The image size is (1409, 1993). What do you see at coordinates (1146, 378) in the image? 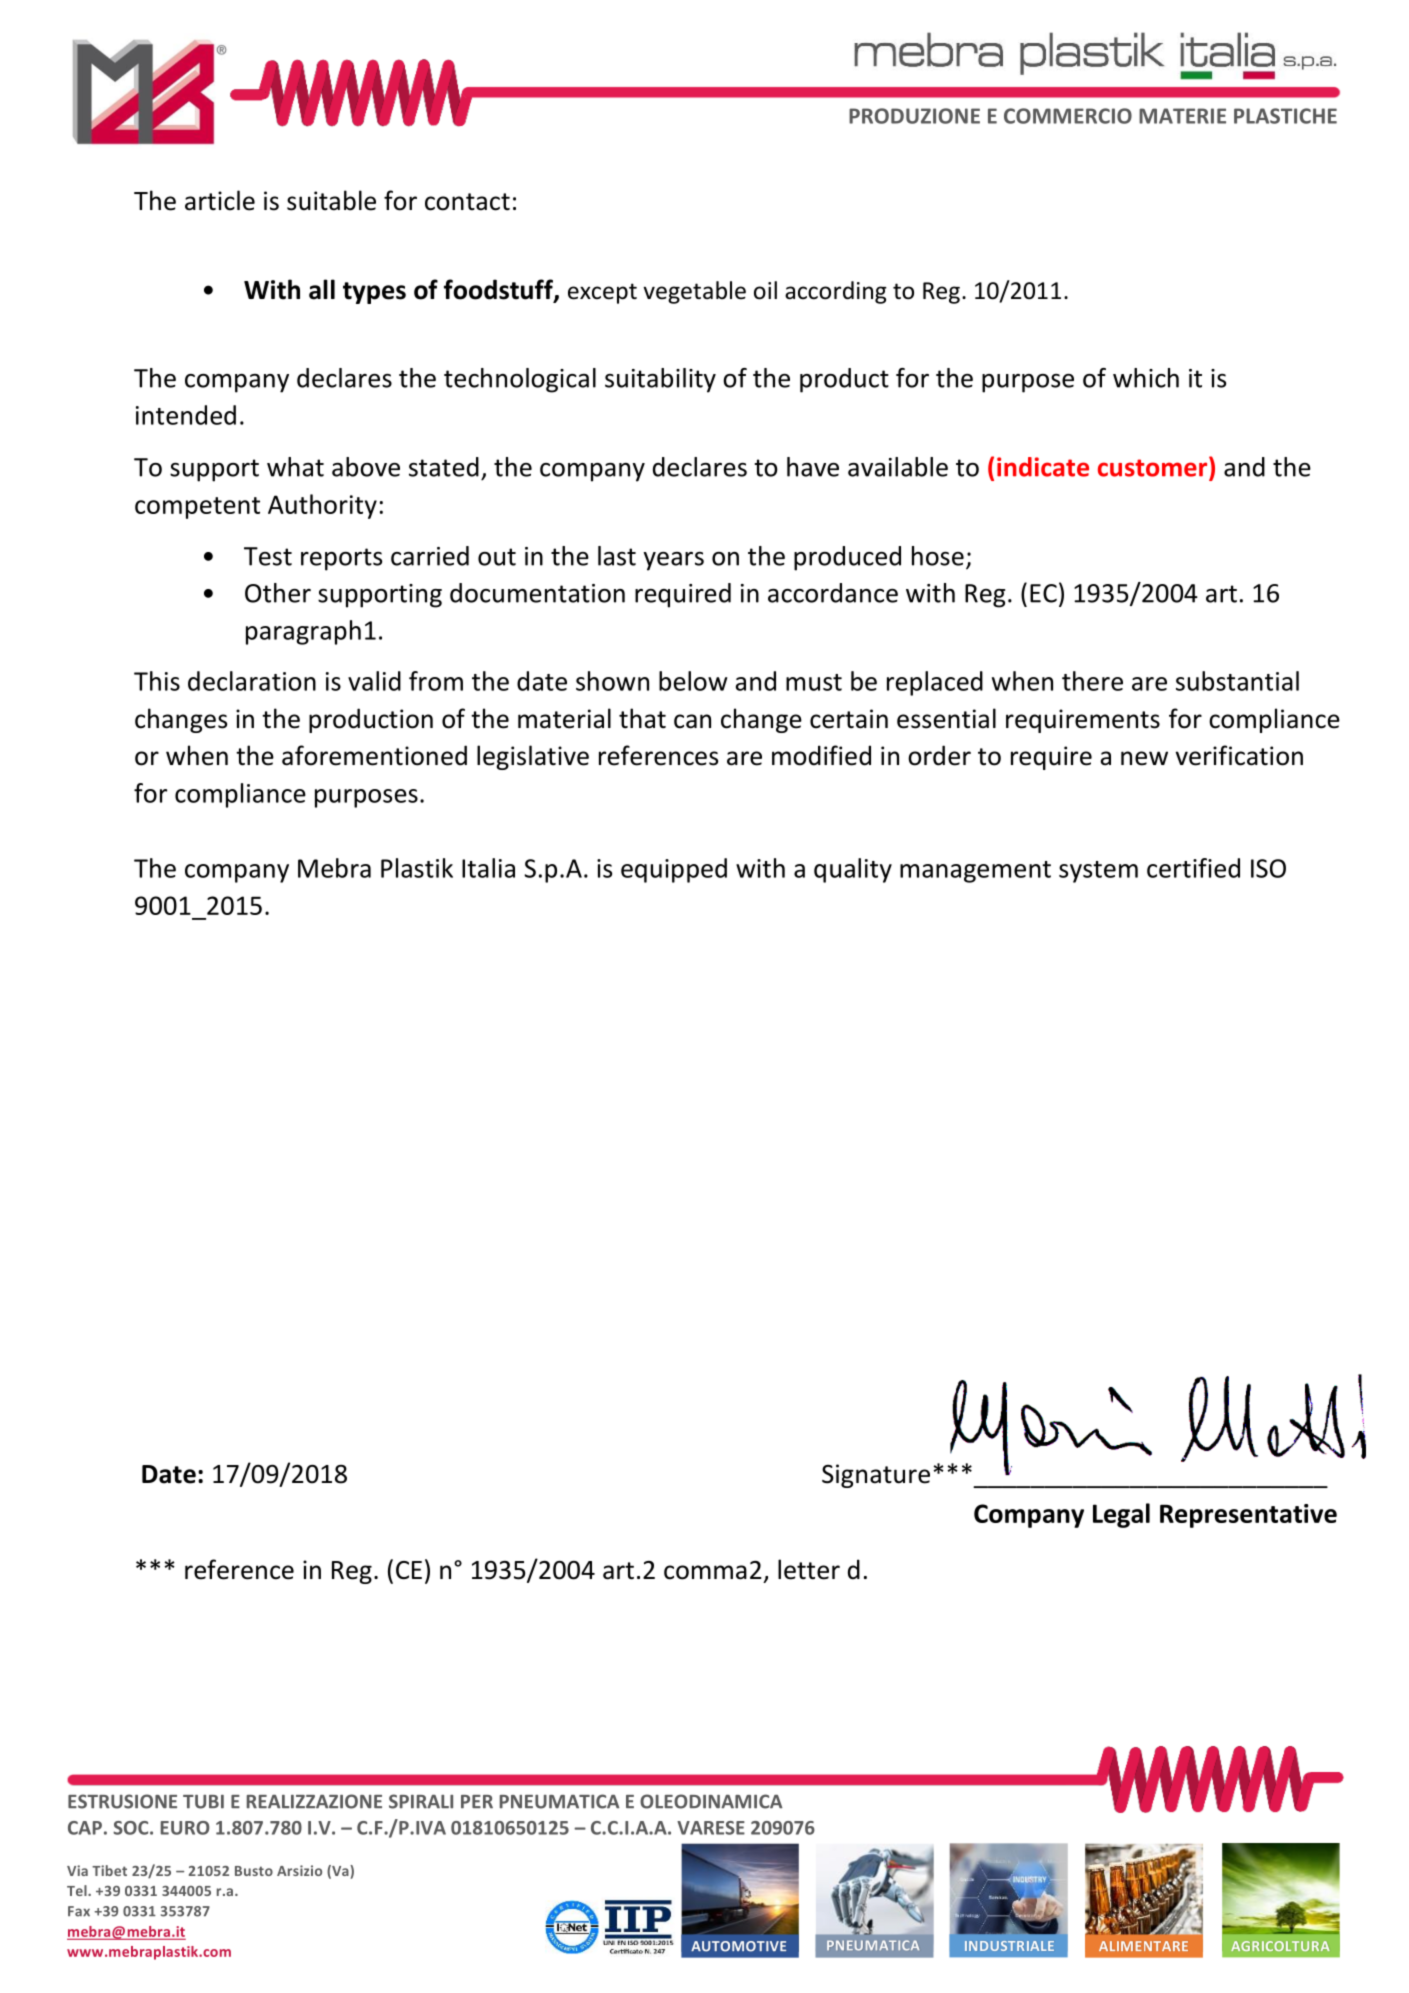
I see `which` at bounding box center [1146, 378].
